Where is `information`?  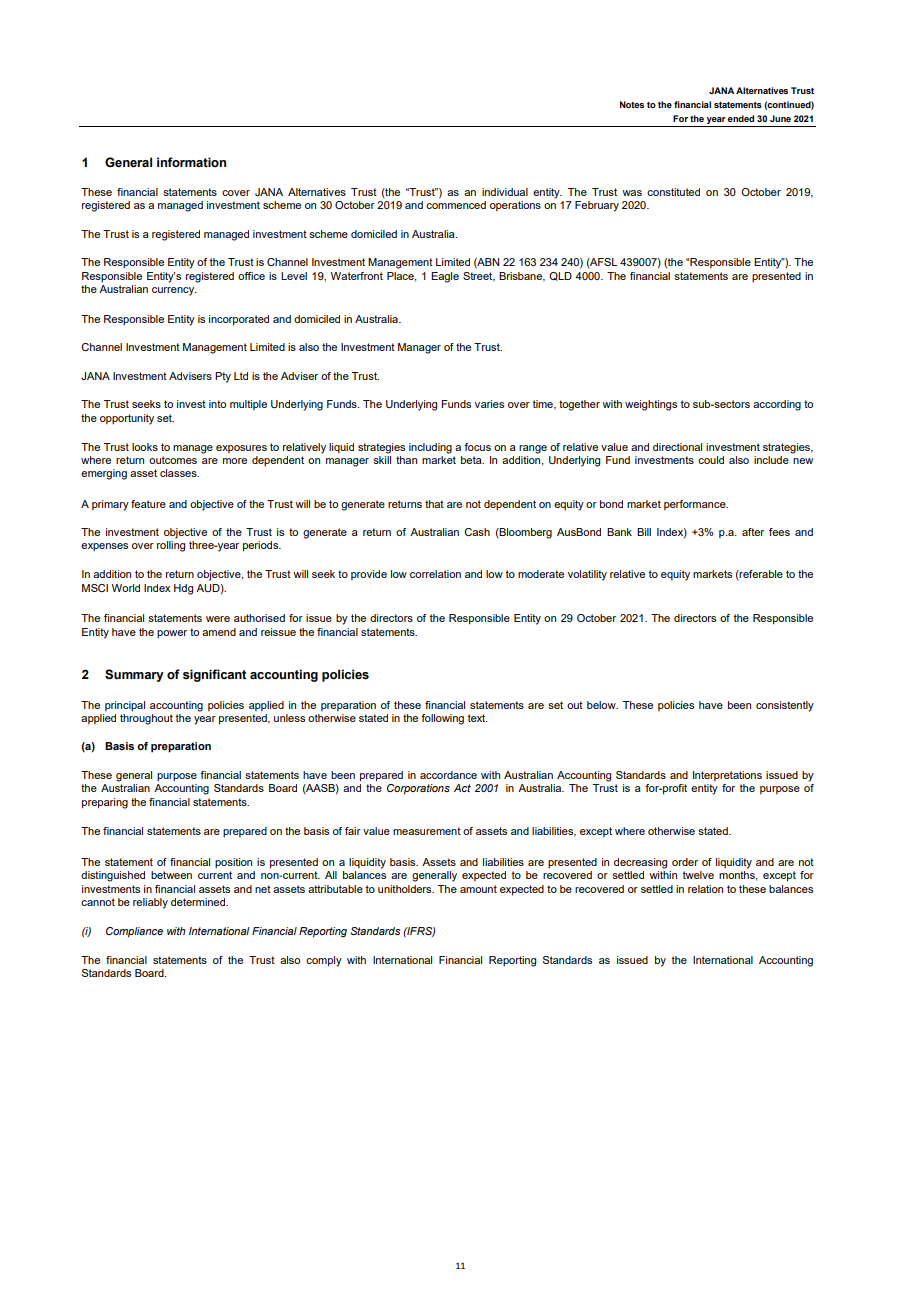 information is located at coordinates (191, 162).
